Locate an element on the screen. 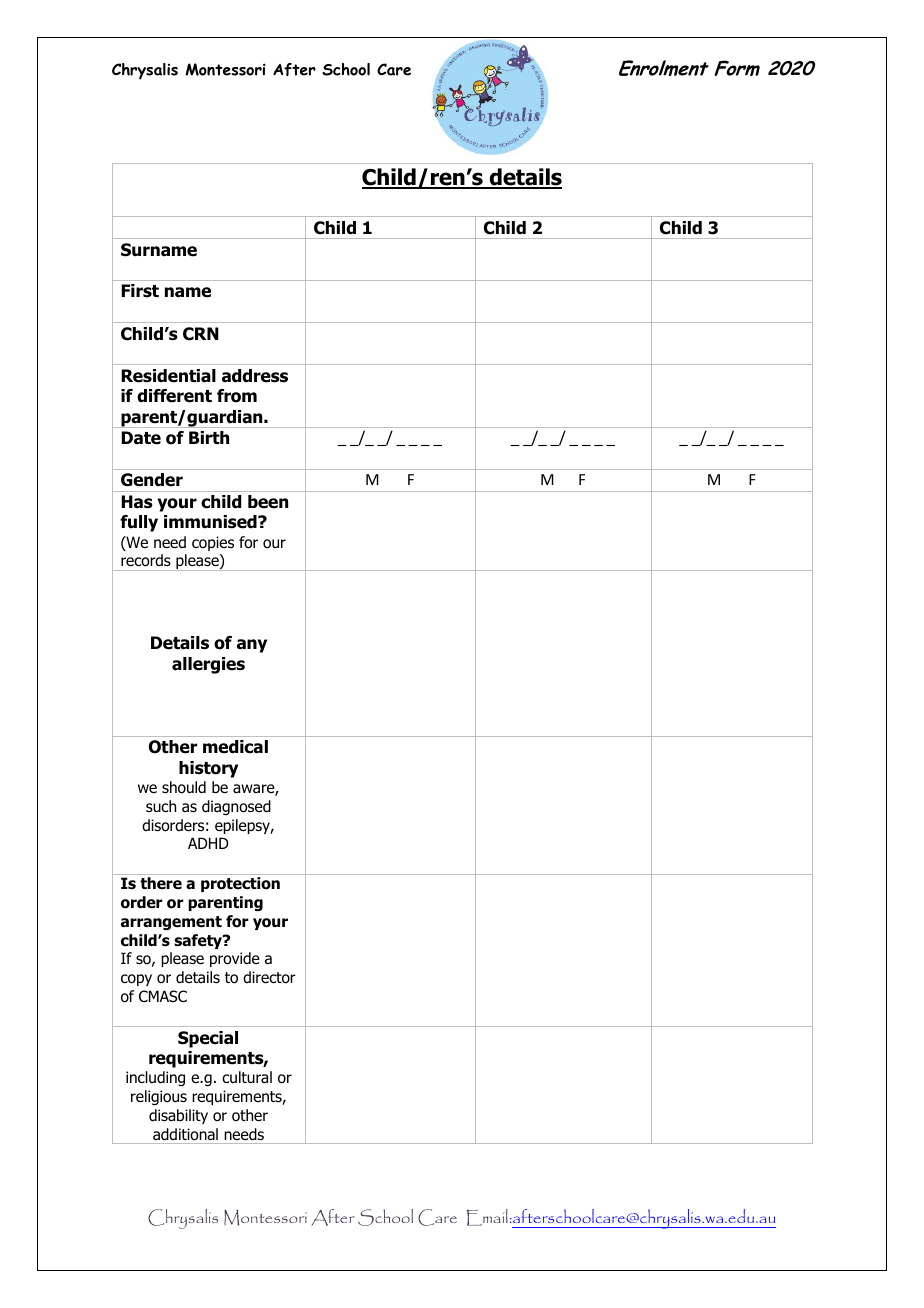 The image size is (924, 1308). medical is located at coordinates (235, 747).
